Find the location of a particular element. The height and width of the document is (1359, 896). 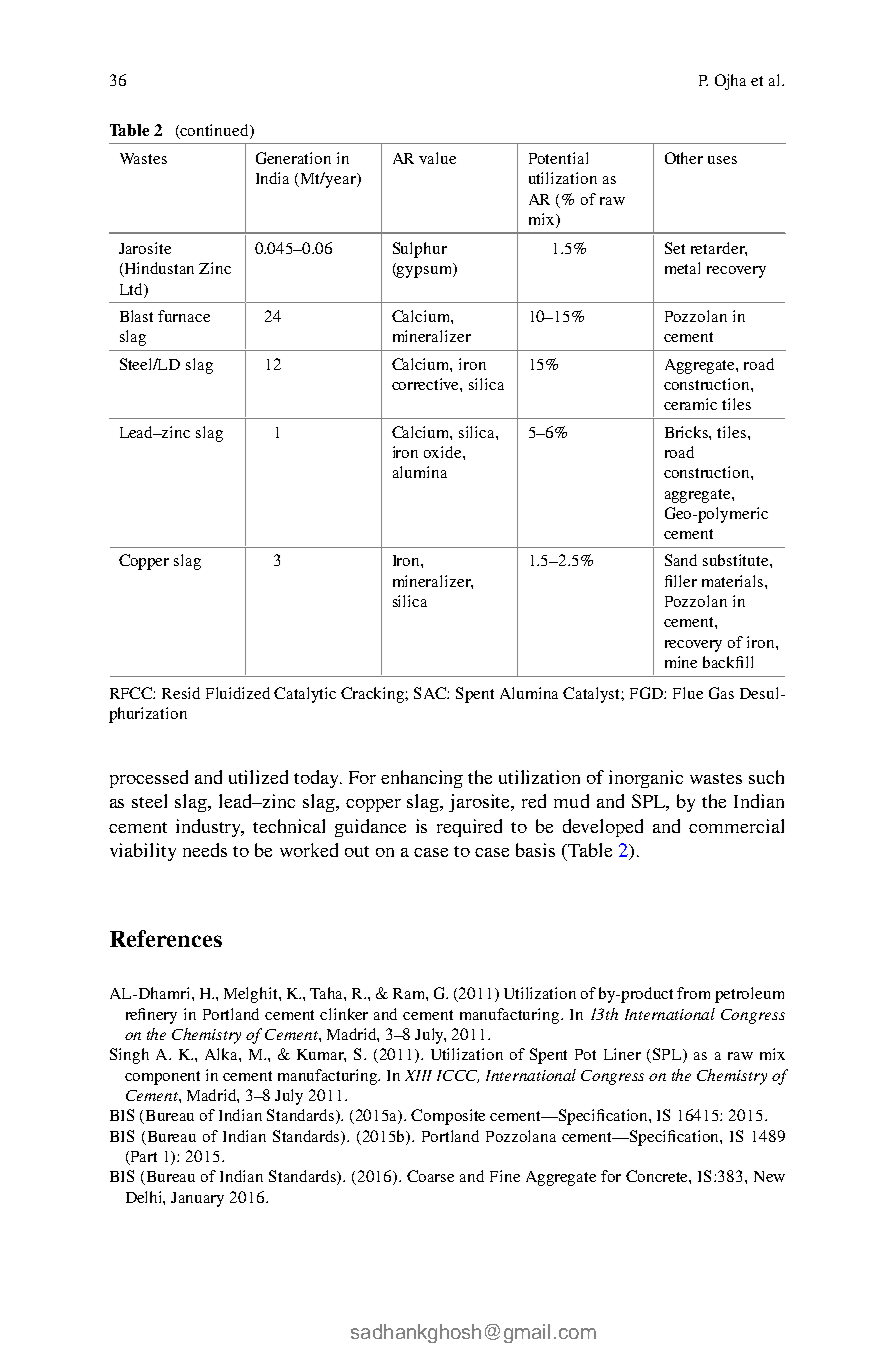

value is located at coordinates (437, 158).
